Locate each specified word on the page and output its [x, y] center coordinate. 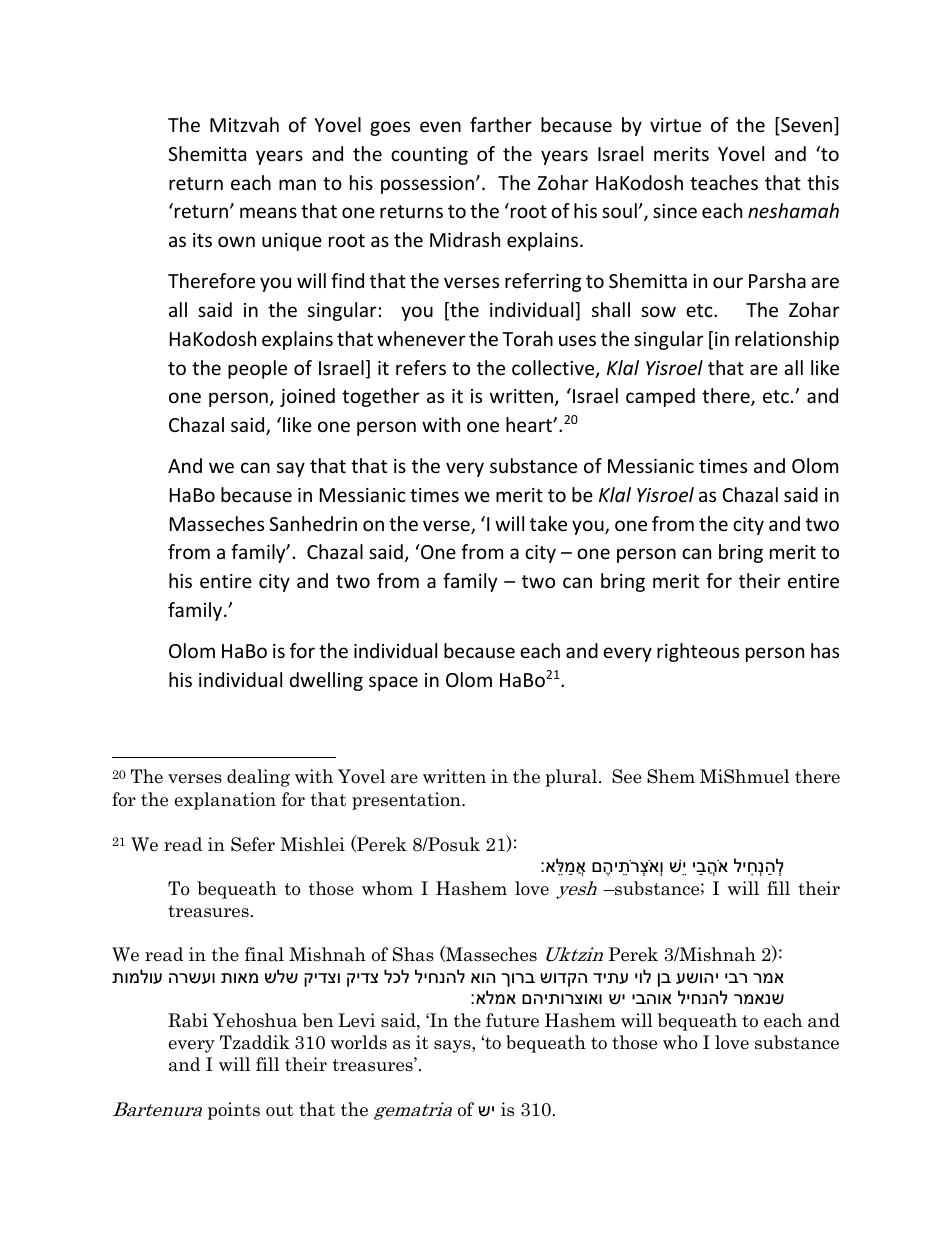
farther [501, 124]
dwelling [326, 681]
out [280, 1110]
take [548, 523]
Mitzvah [244, 124]
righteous [698, 652]
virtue [675, 125]
